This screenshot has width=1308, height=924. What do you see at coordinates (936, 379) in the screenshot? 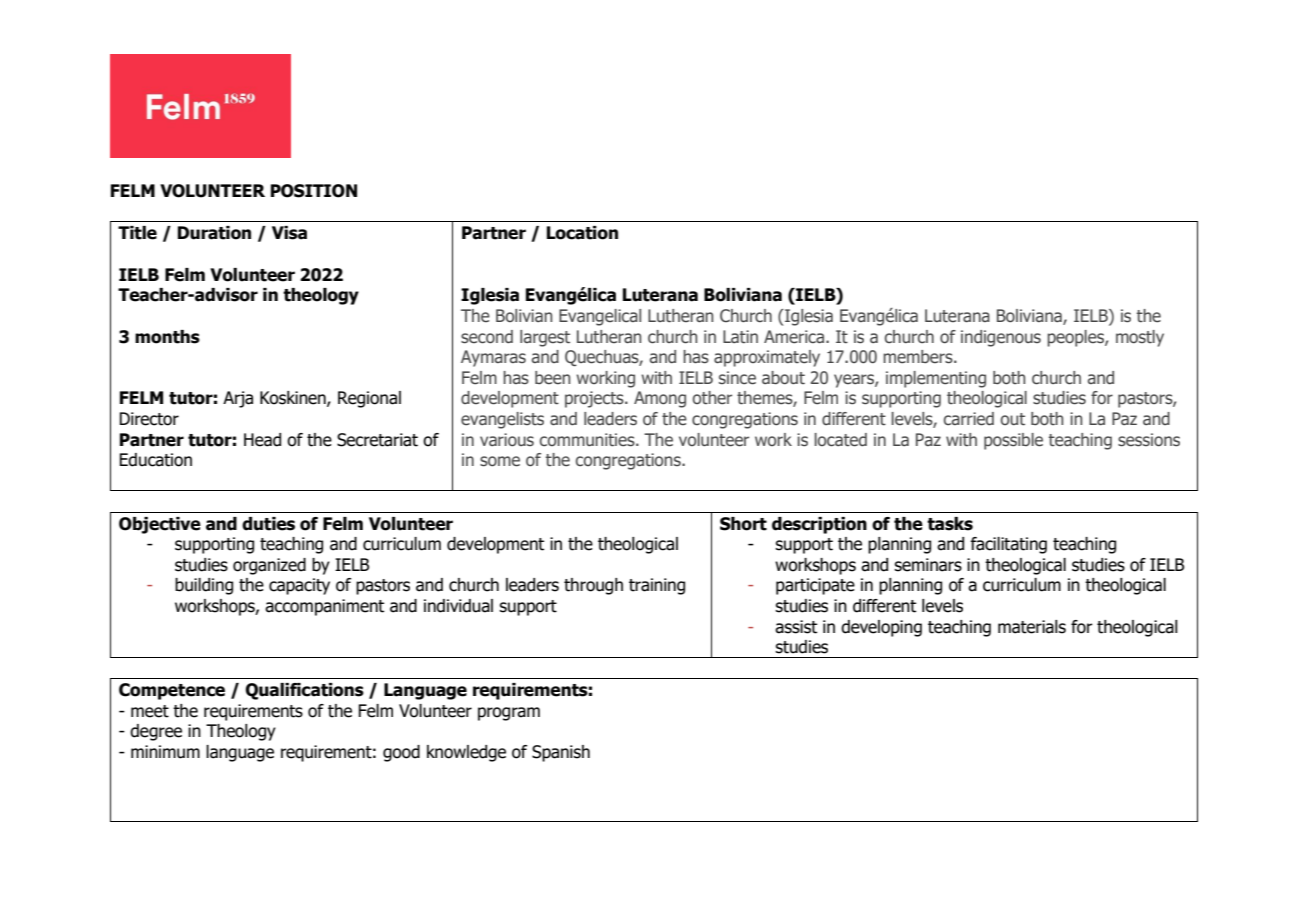
I see `implementing` at bounding box center [936, 379].
